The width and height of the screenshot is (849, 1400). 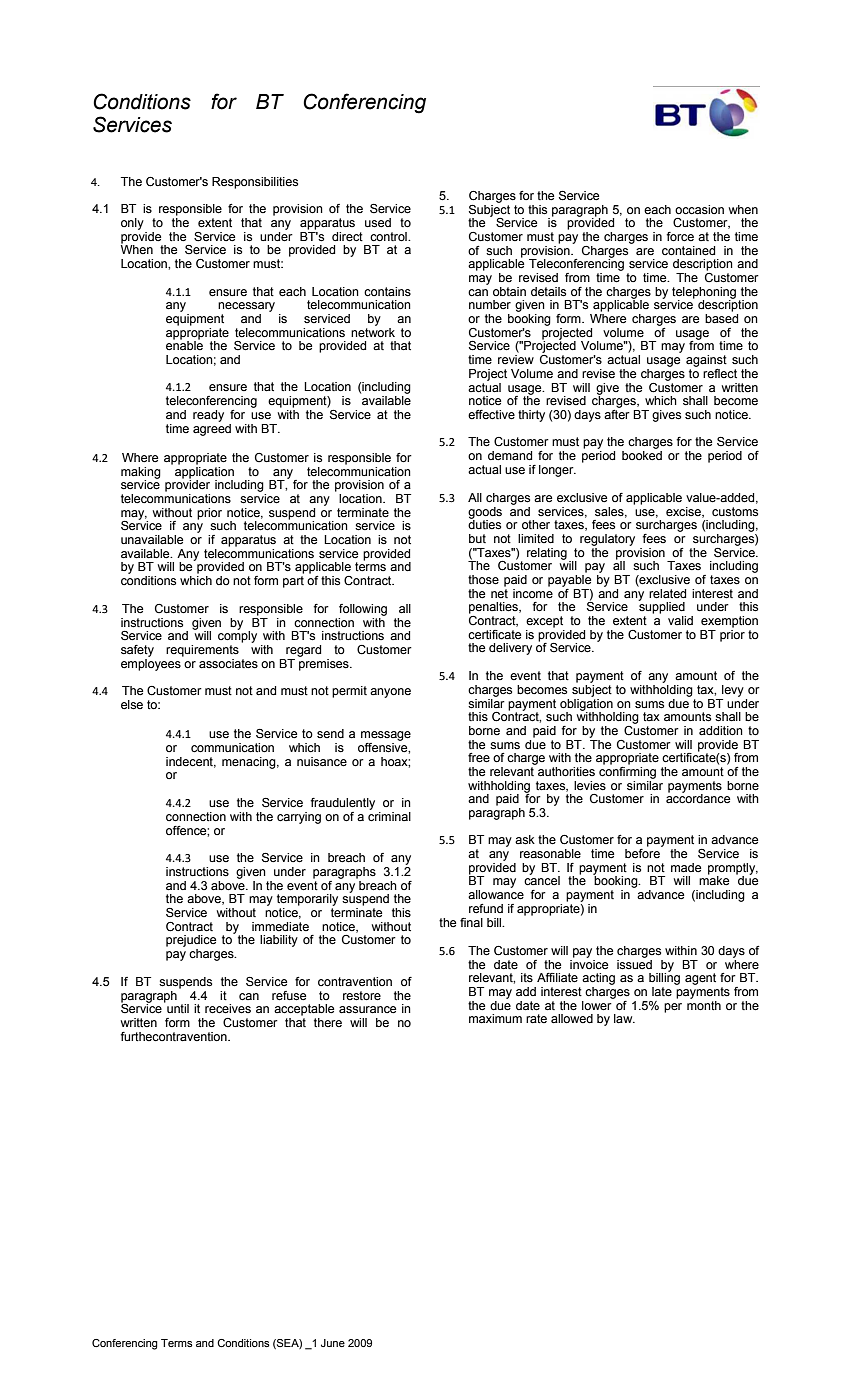 What do you see at coordinates (661, 607) in the screenshot?
I see `supplied` at bounding box center [661, 607].
